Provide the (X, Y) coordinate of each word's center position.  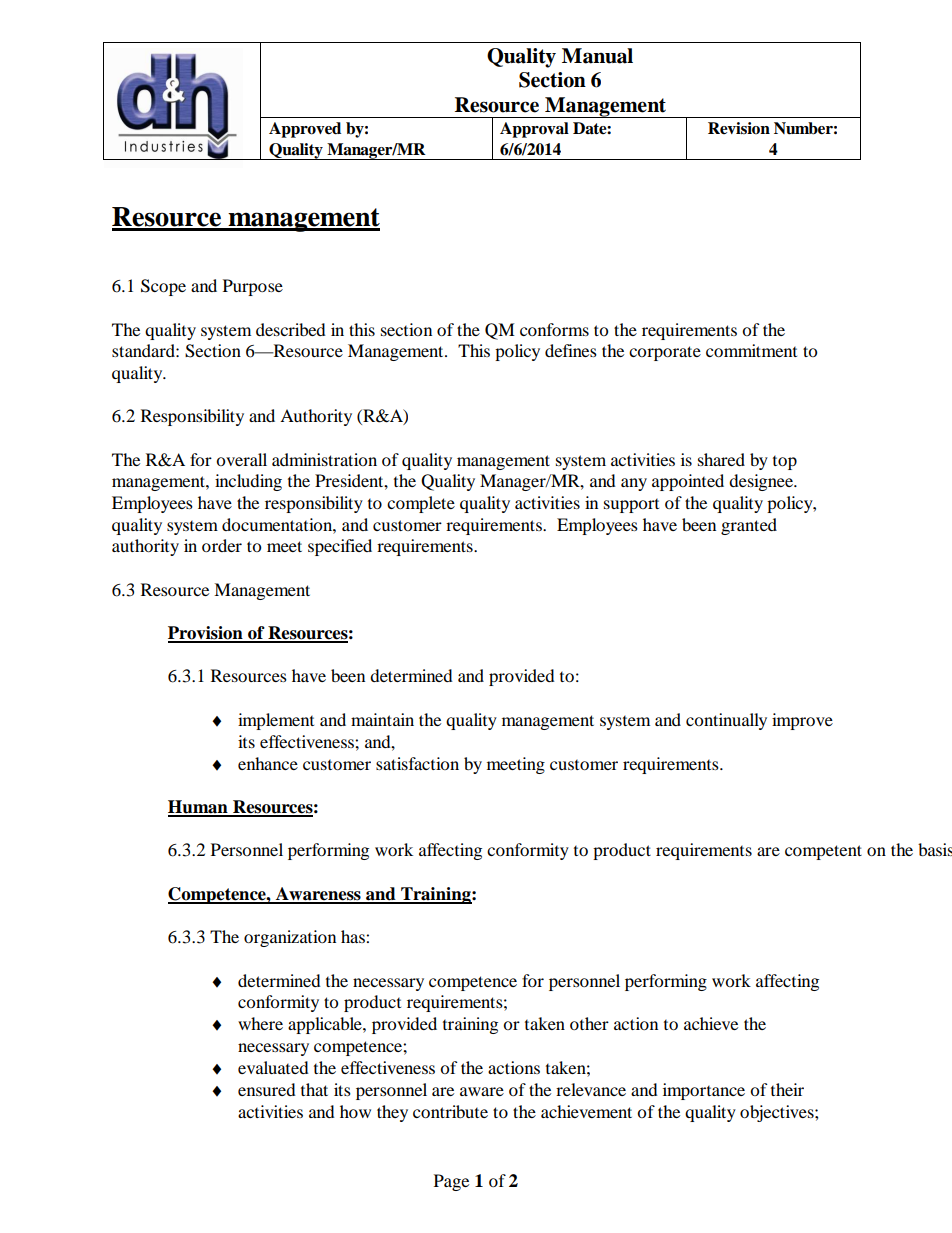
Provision (206, 634)
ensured (267, 1089)
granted (749, 526)
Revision (739, 128)
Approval (534, 130)
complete (421, 504)
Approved (305, 130)
